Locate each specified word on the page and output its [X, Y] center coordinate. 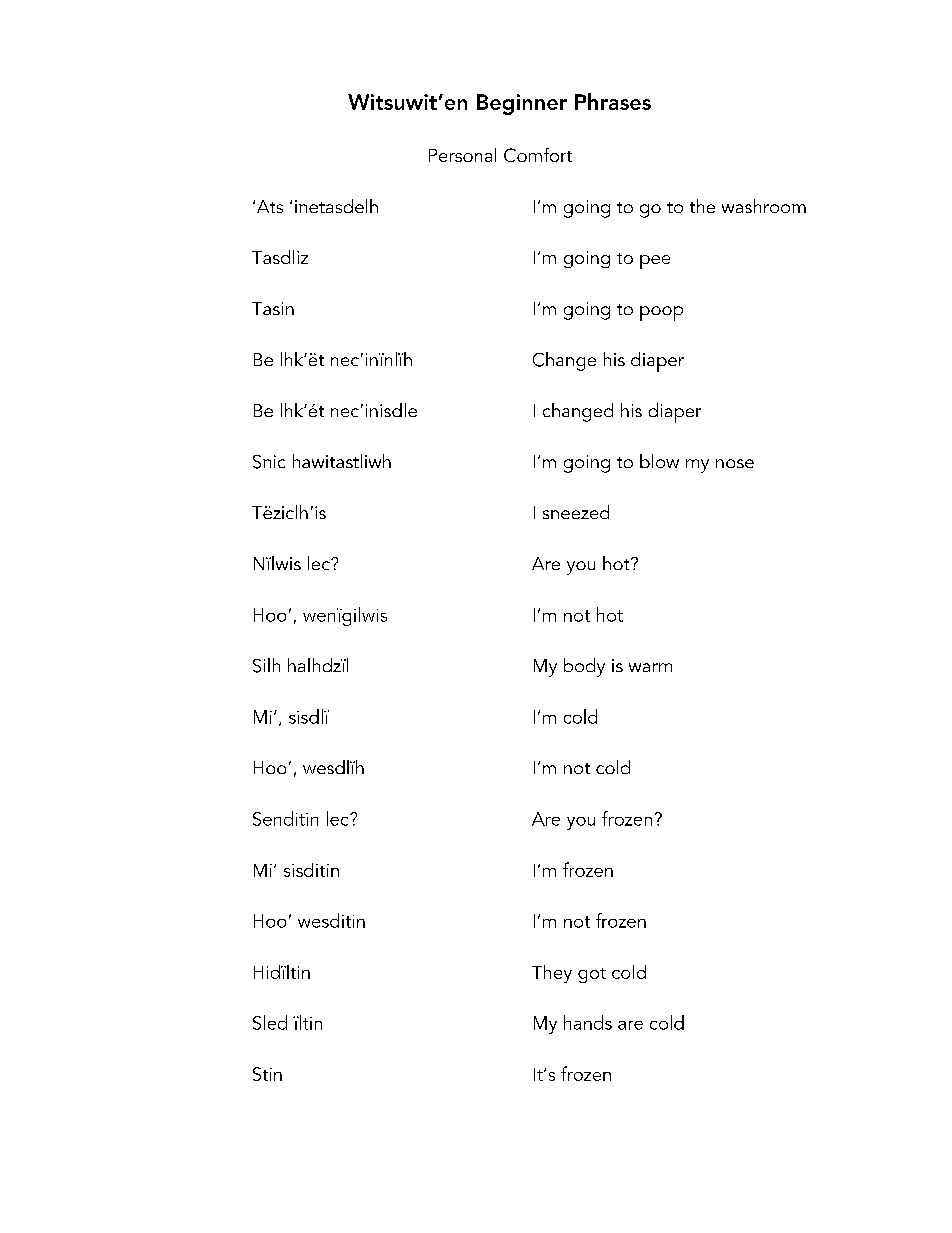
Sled [270, 1022]
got [592, 975]
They [552, 974]
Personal [462, 155]
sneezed [576, 512]
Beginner [522, 104]
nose [735, 463]
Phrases [613, 101]
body [584, 667]
